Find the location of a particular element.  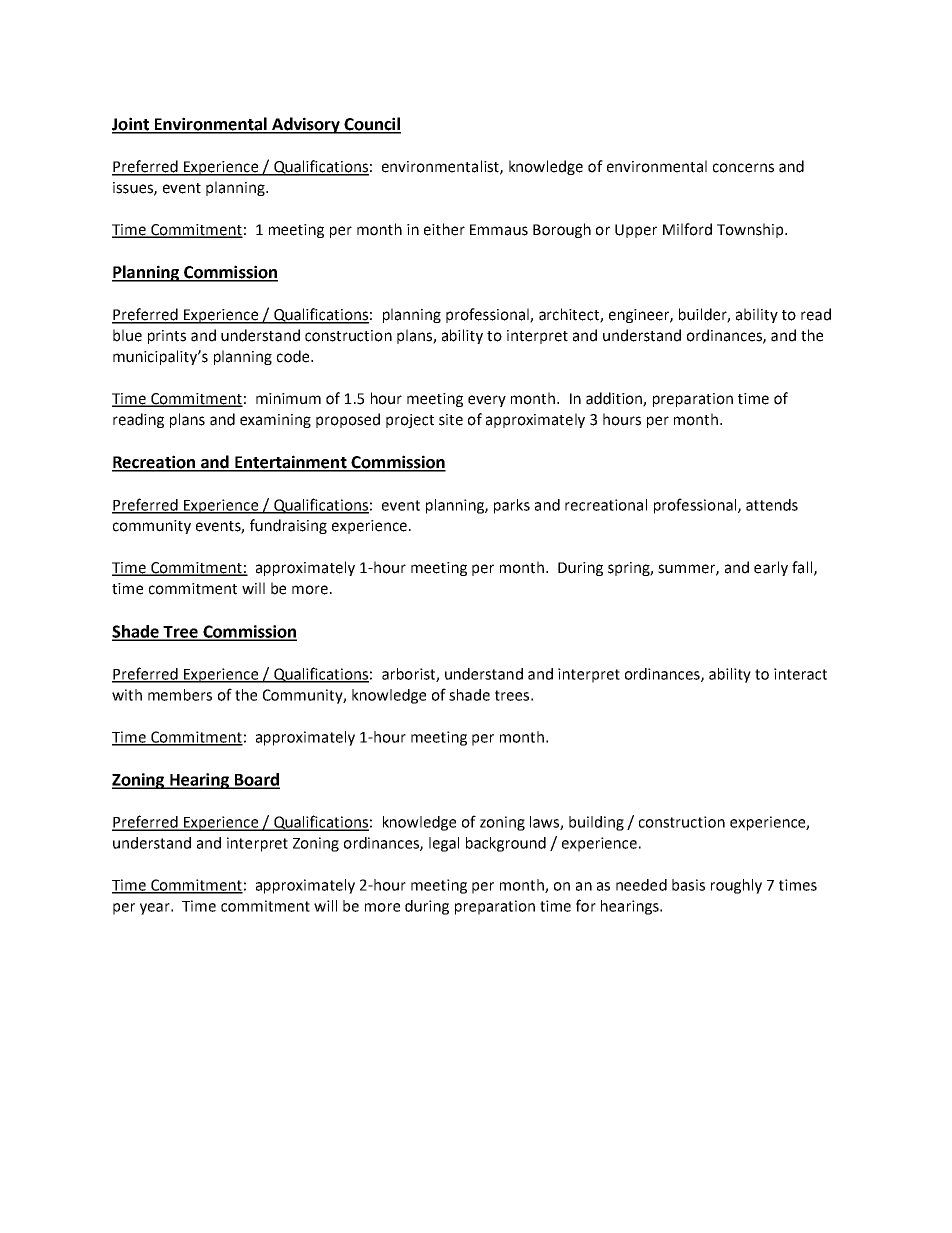

Board is located at coordinates (256, 780).
